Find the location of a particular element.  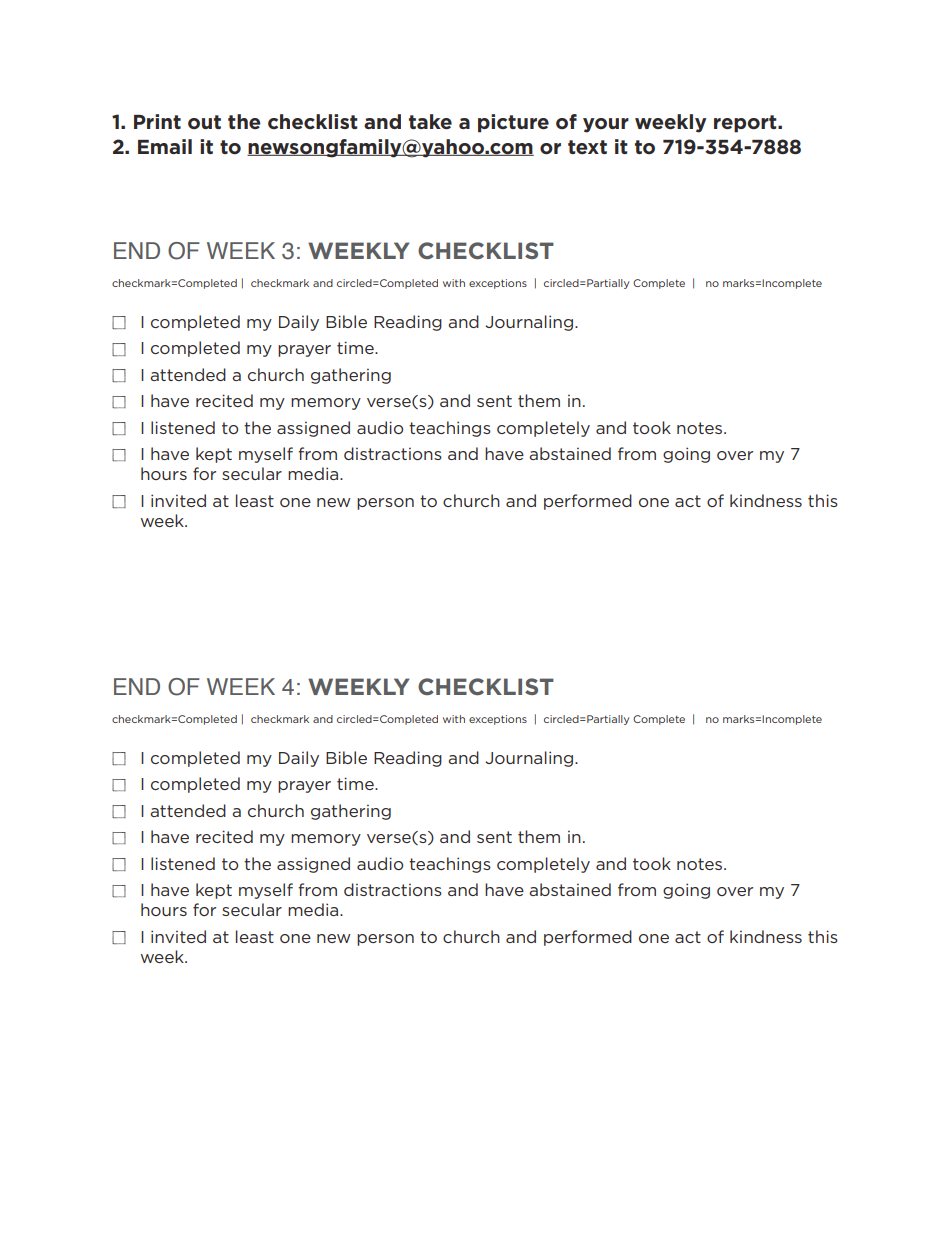

out is located at coordinates (204, 122).
